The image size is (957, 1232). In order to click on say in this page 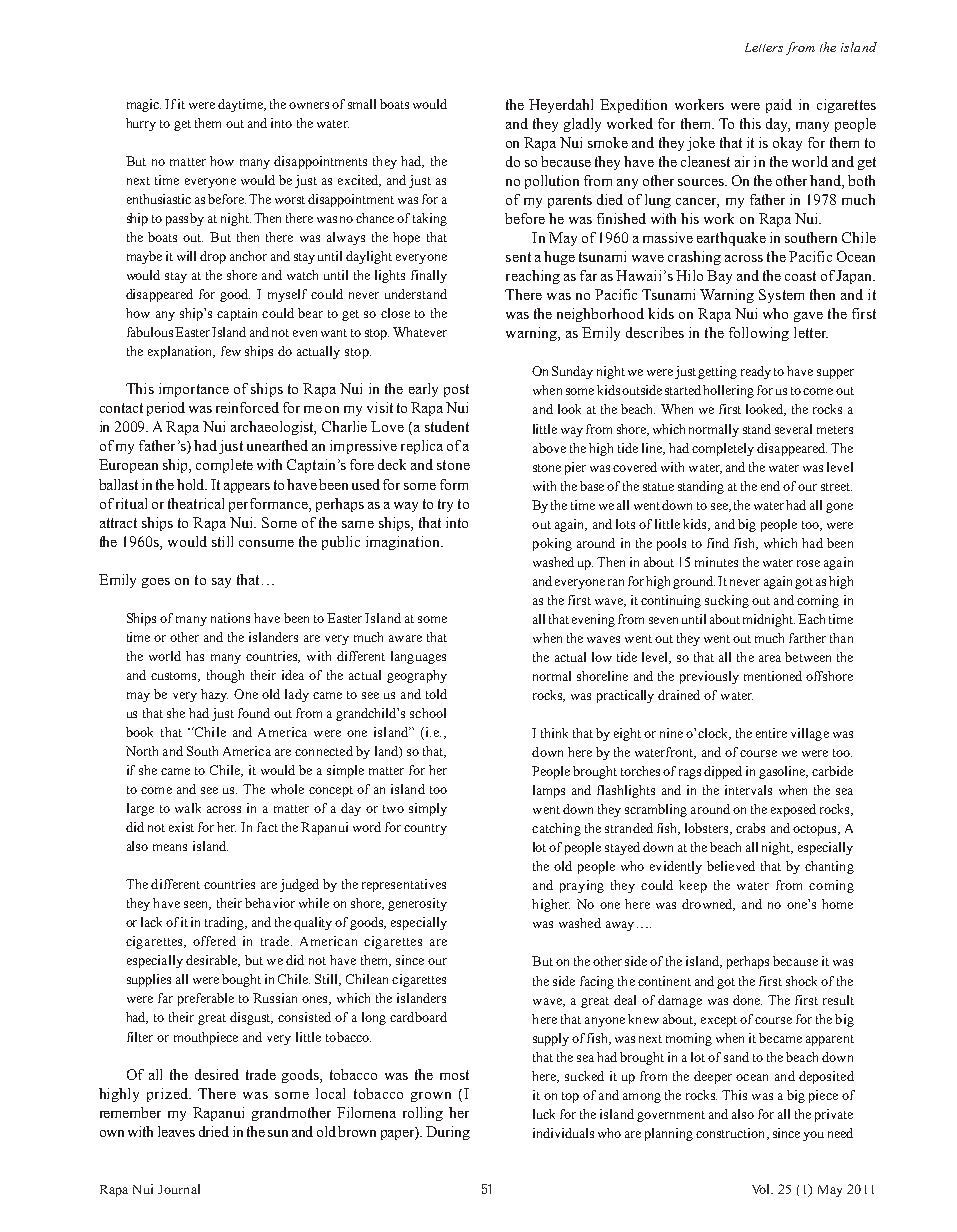, I will do `click(221, 583)`.
